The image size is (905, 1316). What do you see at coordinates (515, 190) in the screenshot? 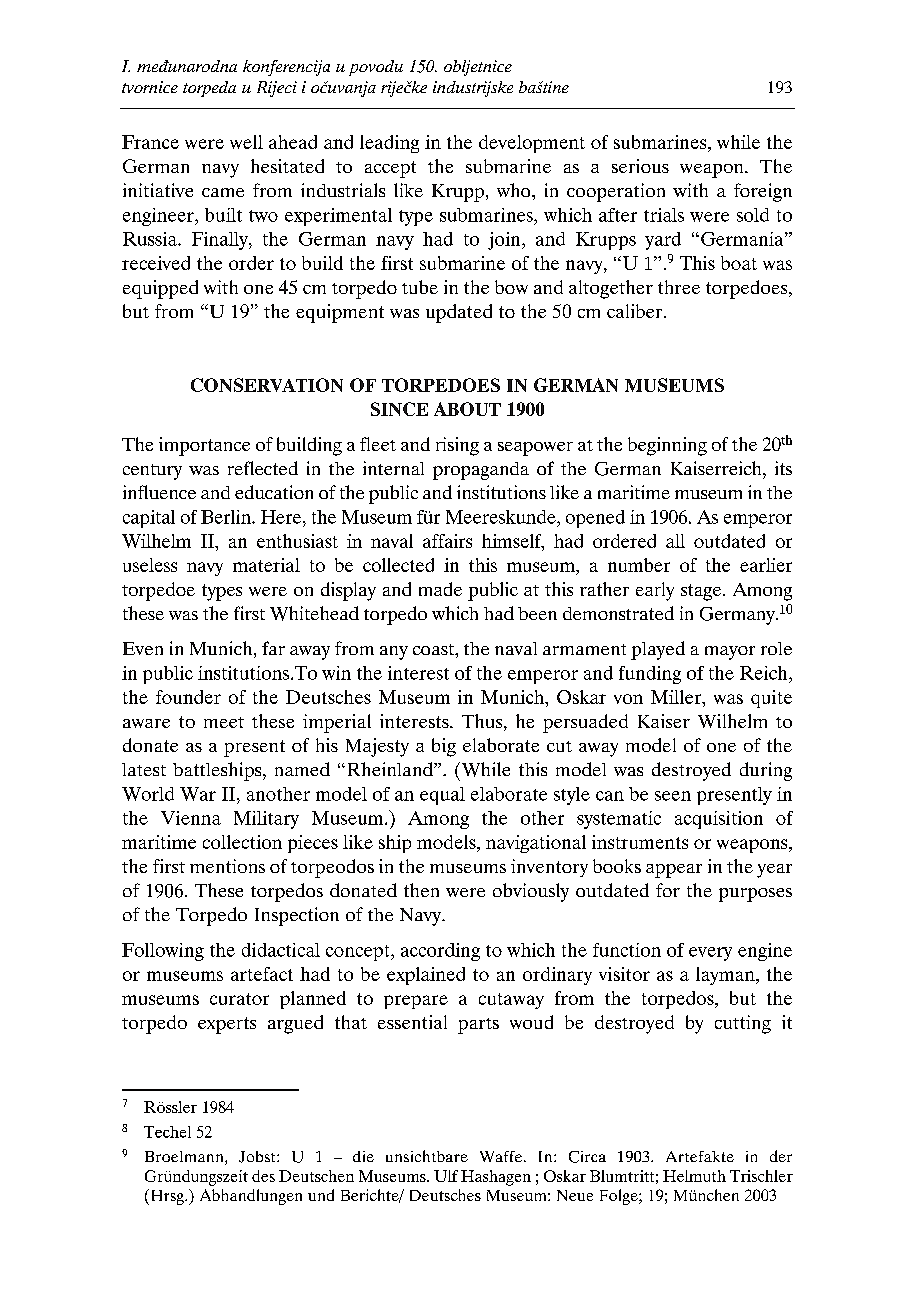
I see `who` at bounding box center [515, 190].
